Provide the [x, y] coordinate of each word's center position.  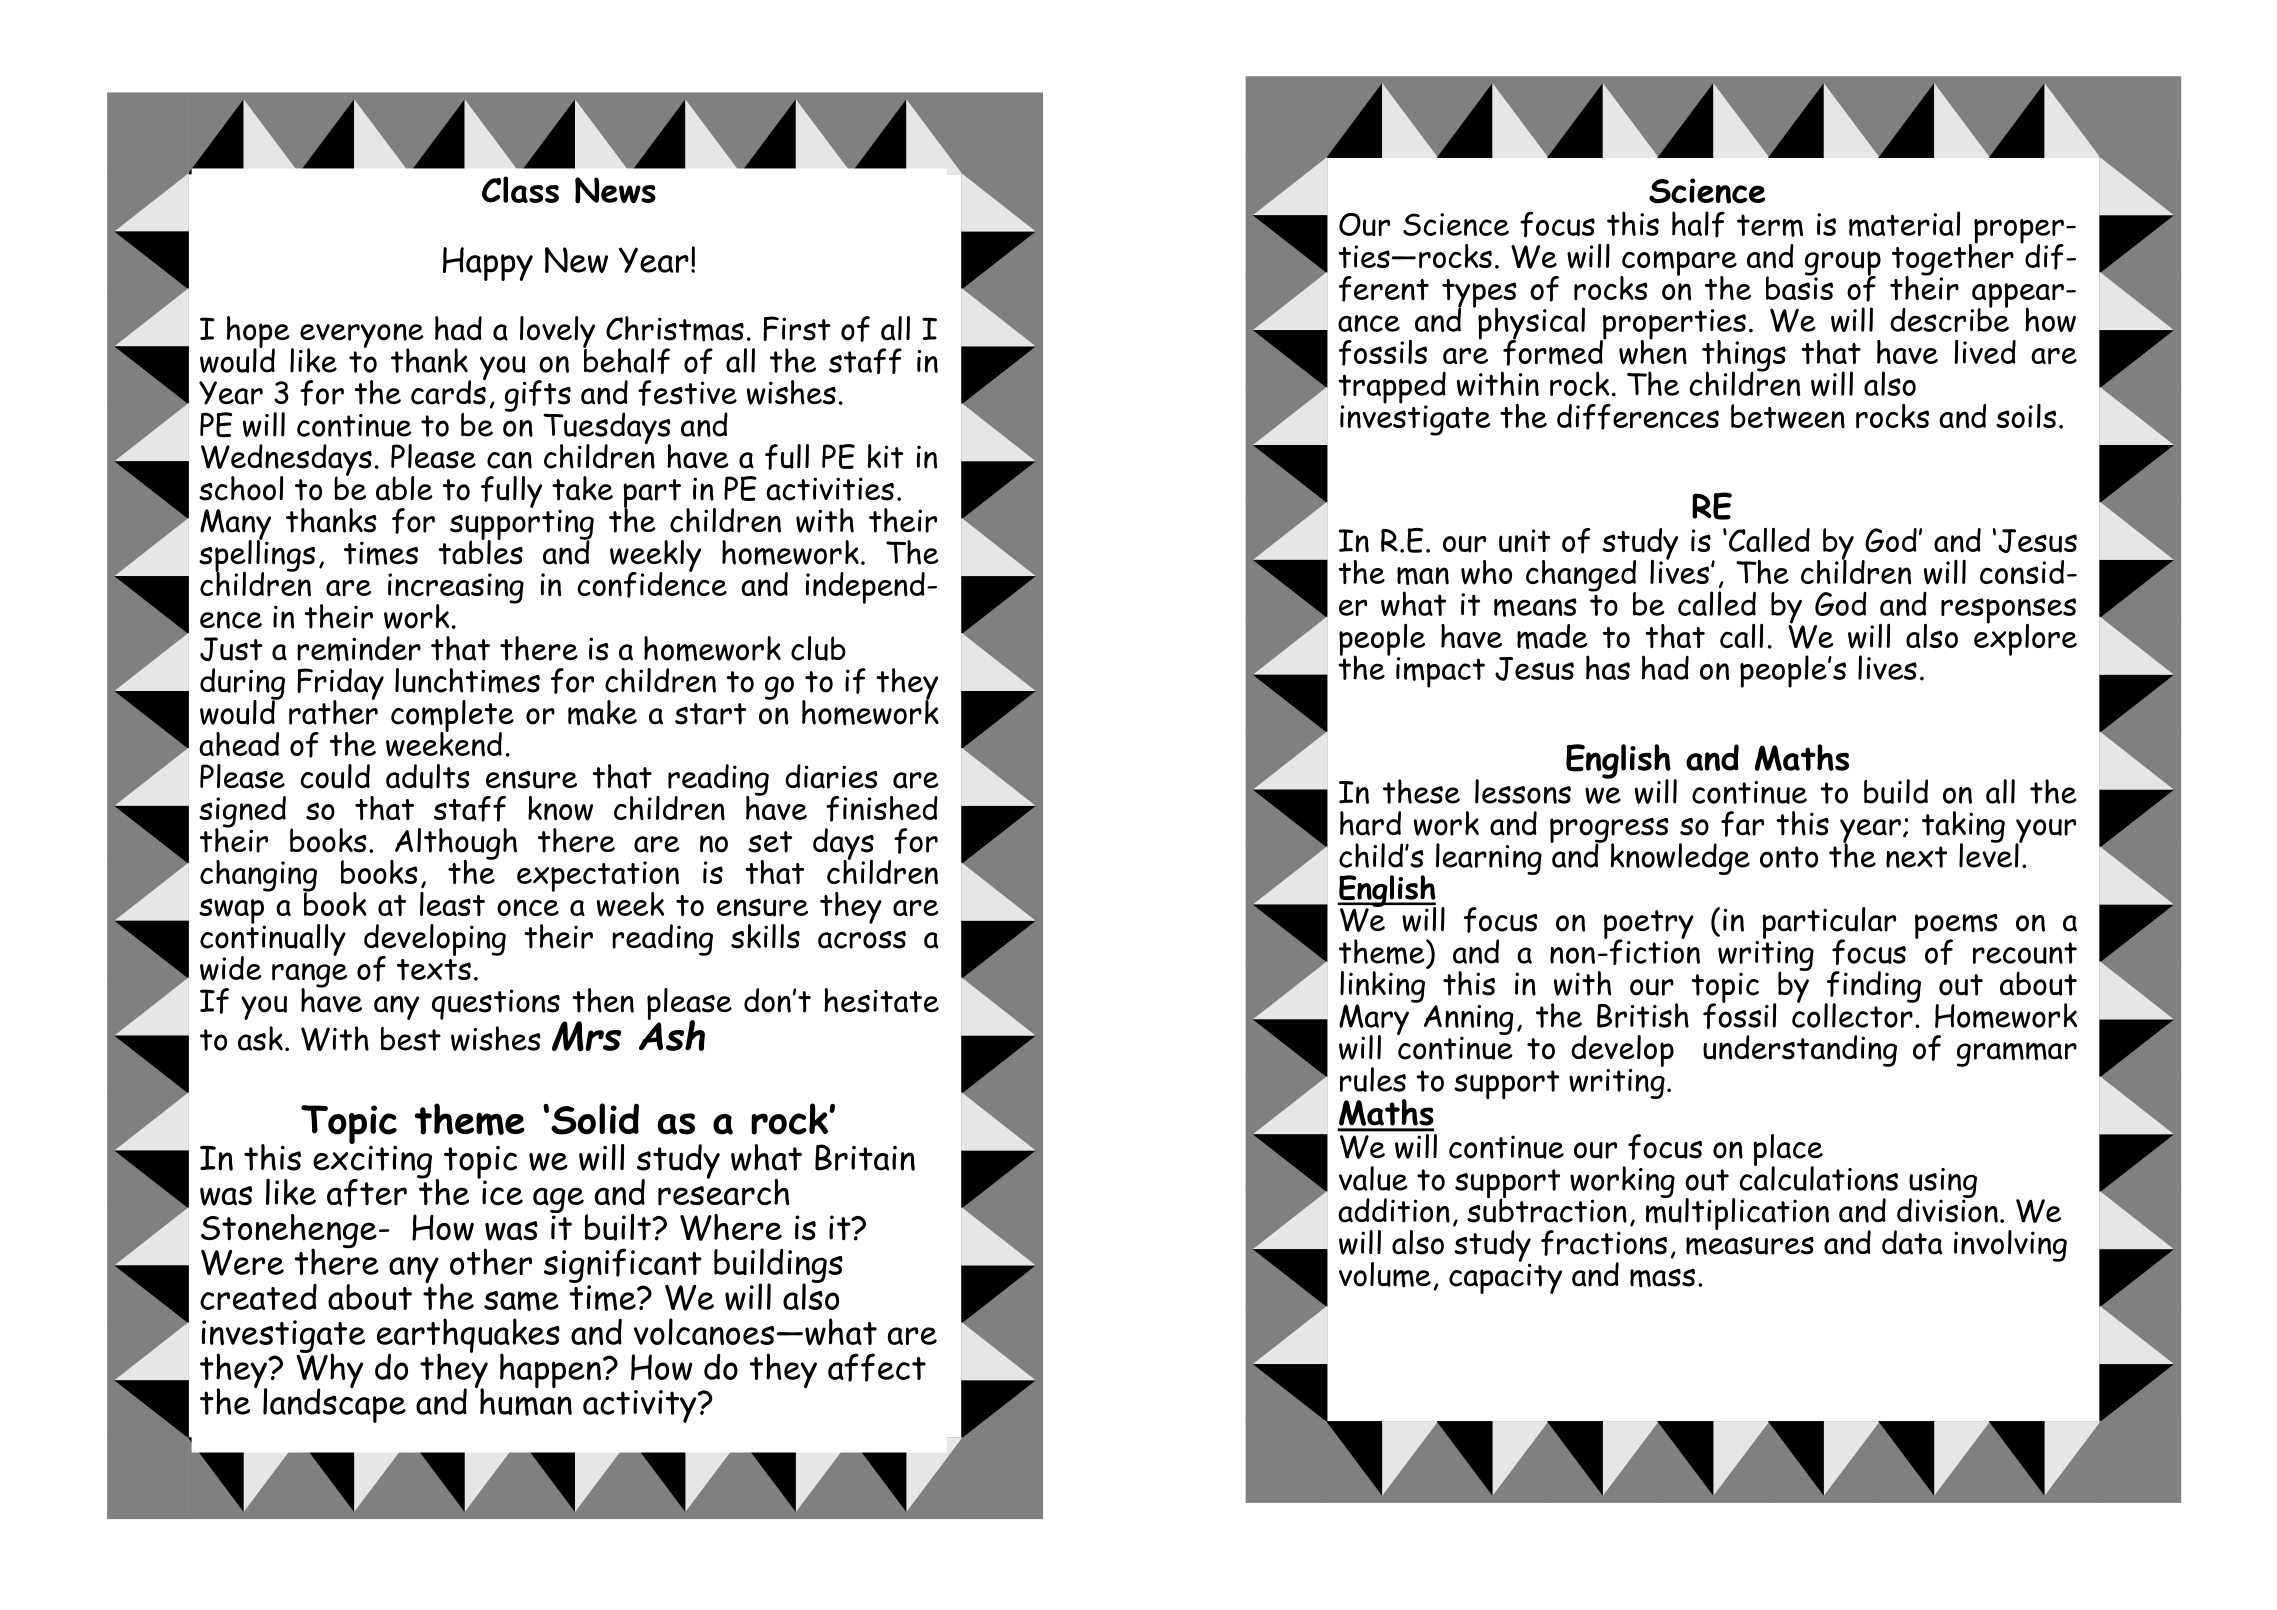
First [796, 328]
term [1770, 225]
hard [1370, 823]
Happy [488, 264]
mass [1662, 1278]
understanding [1800, 1051]
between [1788, 416]
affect [877, 1367]
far [1742, 824]
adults [428, 776]
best [411, 1039]
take [582, 488]
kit [885, 456]
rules [1373, 1079]
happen [550, 1370]
